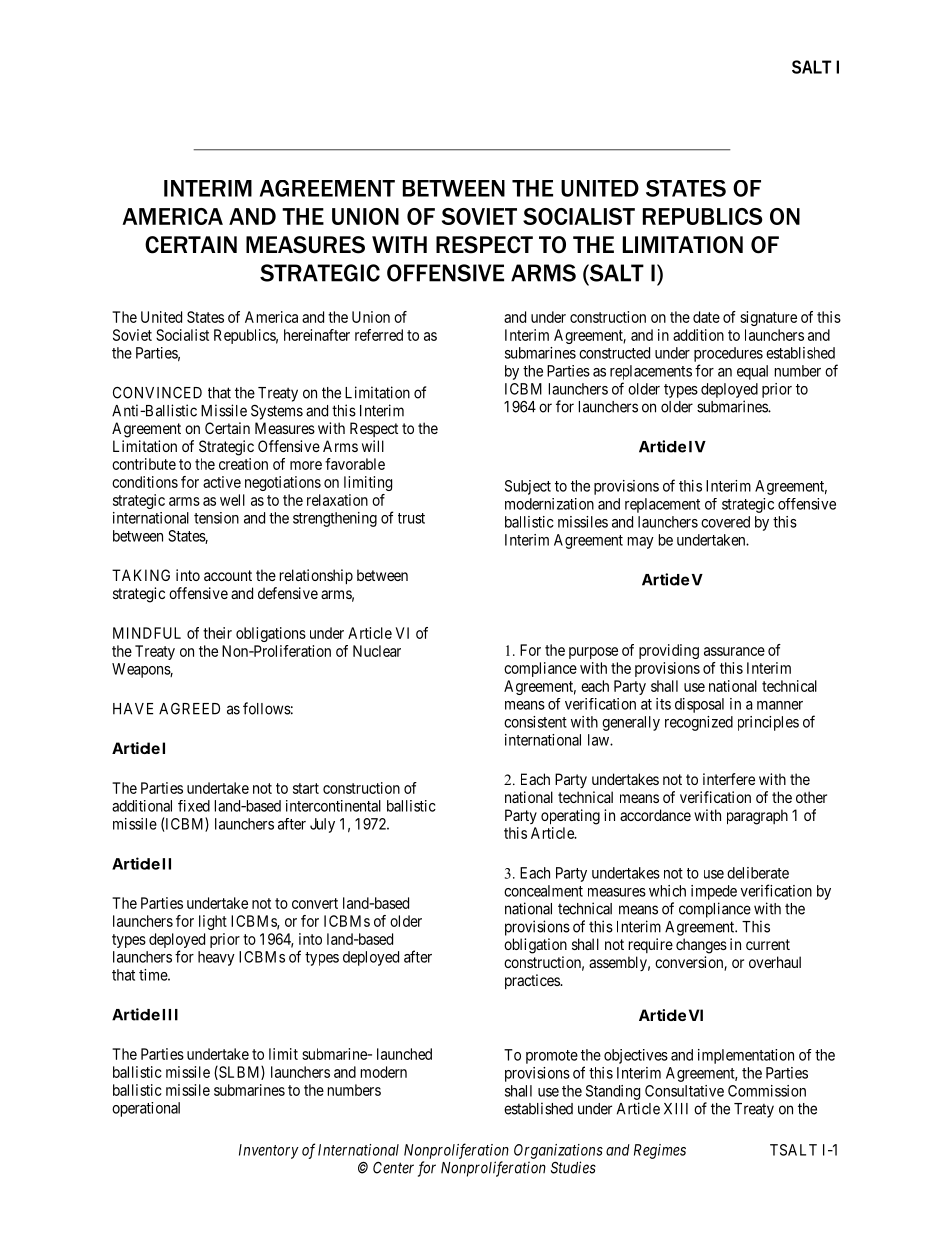 The height and width of the screenshot is (1233, 952). What do you see at coordinates (699, 723) in the screenshot?
I see `recognized` at bounding box center [699, 723].
